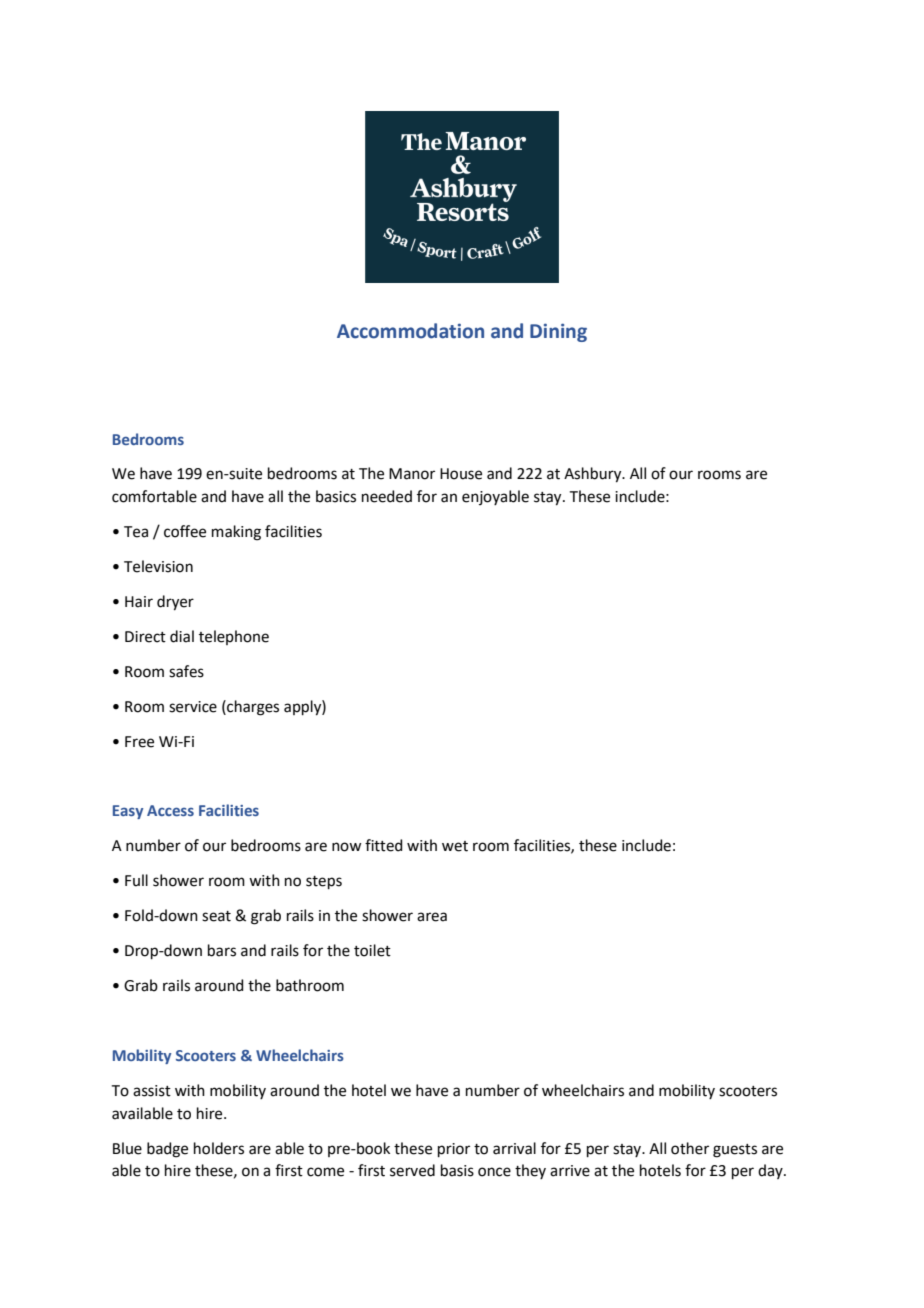  What do you see at coordinates (410, 331) in the document?
I see `Accommodation` at bounding box center [410, 331].
